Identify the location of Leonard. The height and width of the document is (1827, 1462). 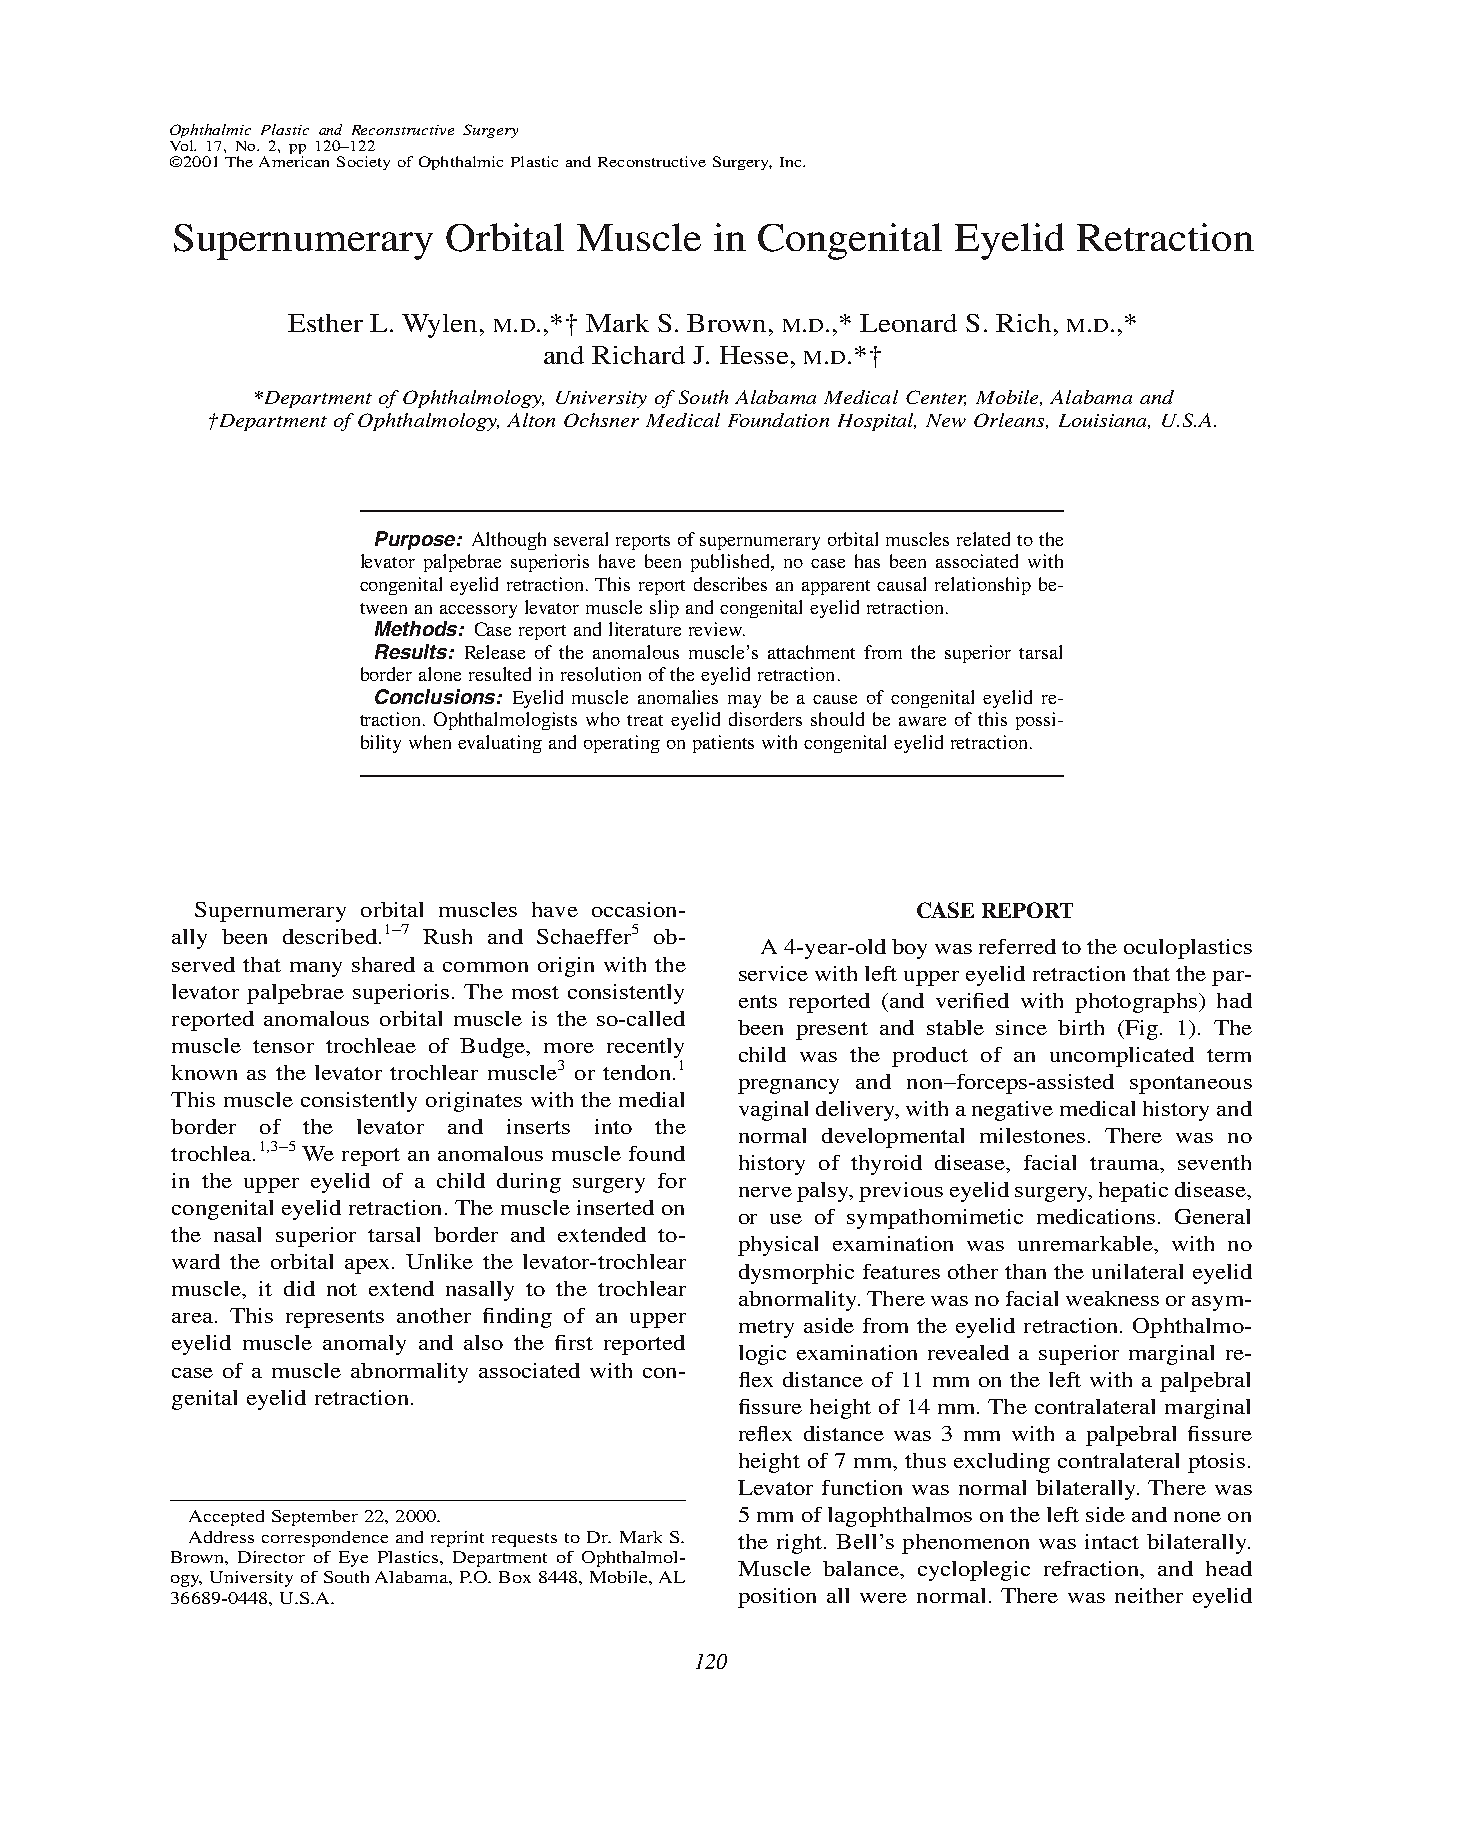
(908, 323).
